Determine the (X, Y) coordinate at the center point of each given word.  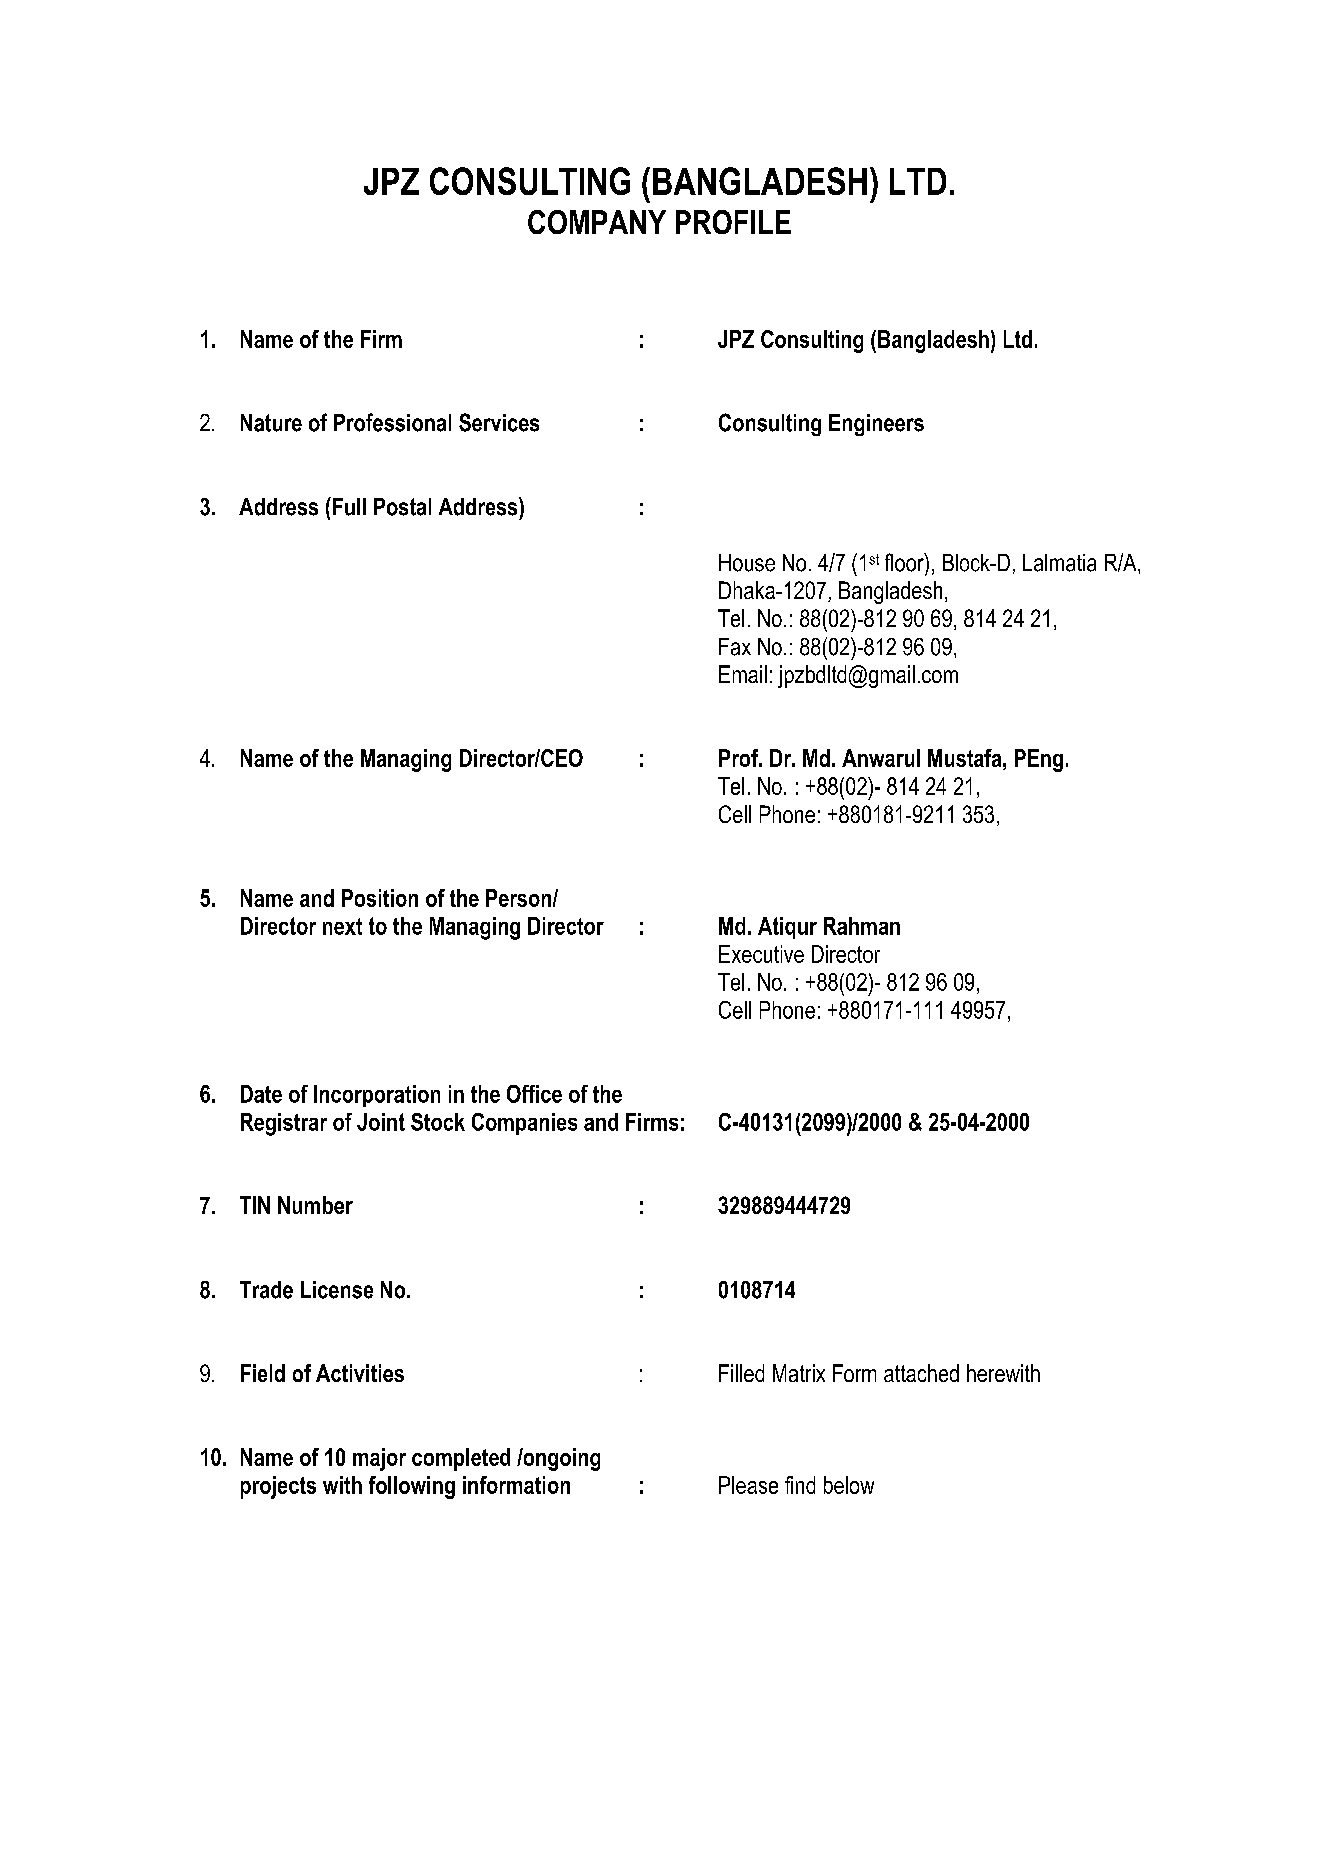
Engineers (876, 425)
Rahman (862, 926)
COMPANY (597, 222)
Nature (271, 423)
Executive (761, 954)
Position (380, 898)
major (379, 1459)
